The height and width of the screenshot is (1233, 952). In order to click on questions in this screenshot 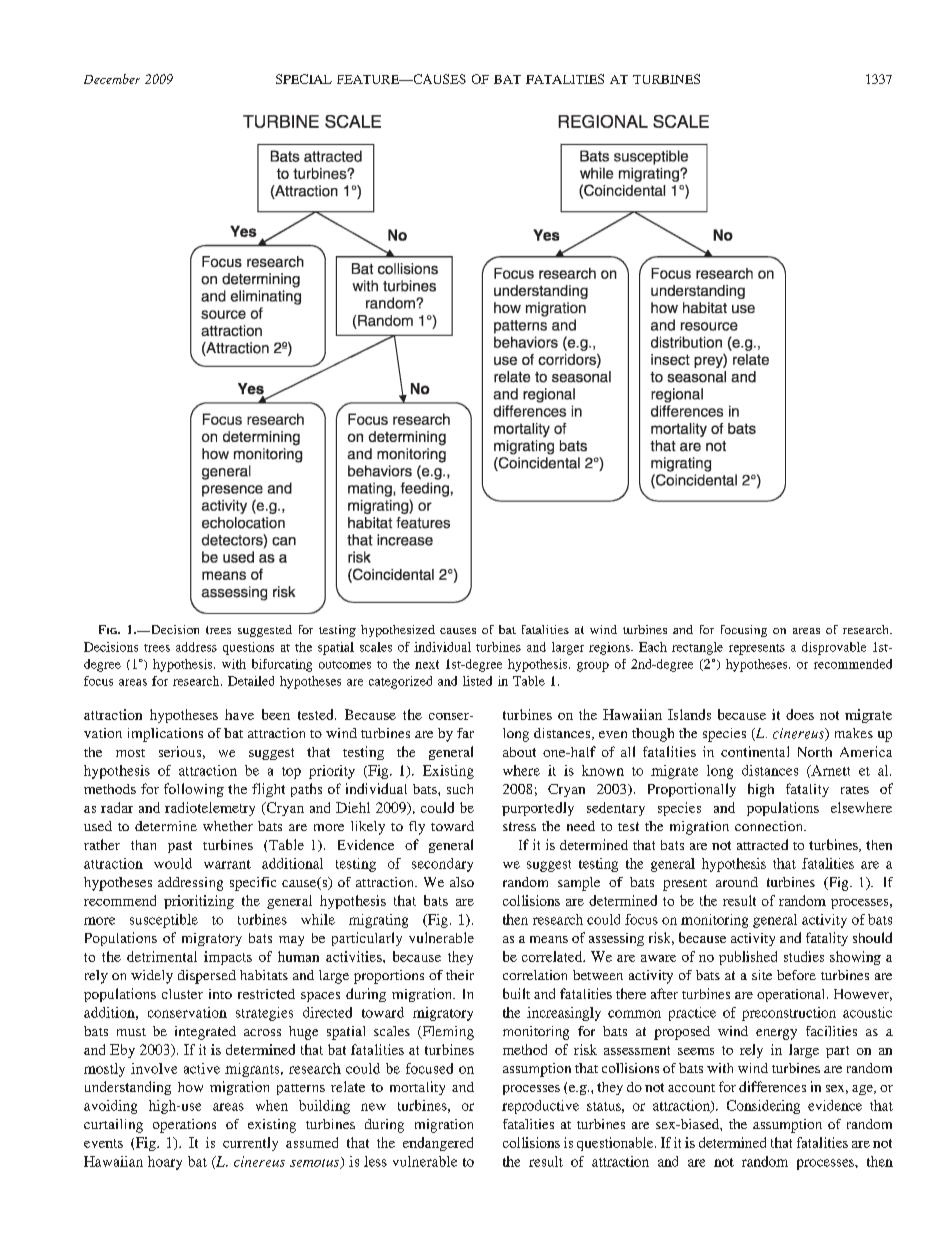, I will do `click(248, 648)`.
